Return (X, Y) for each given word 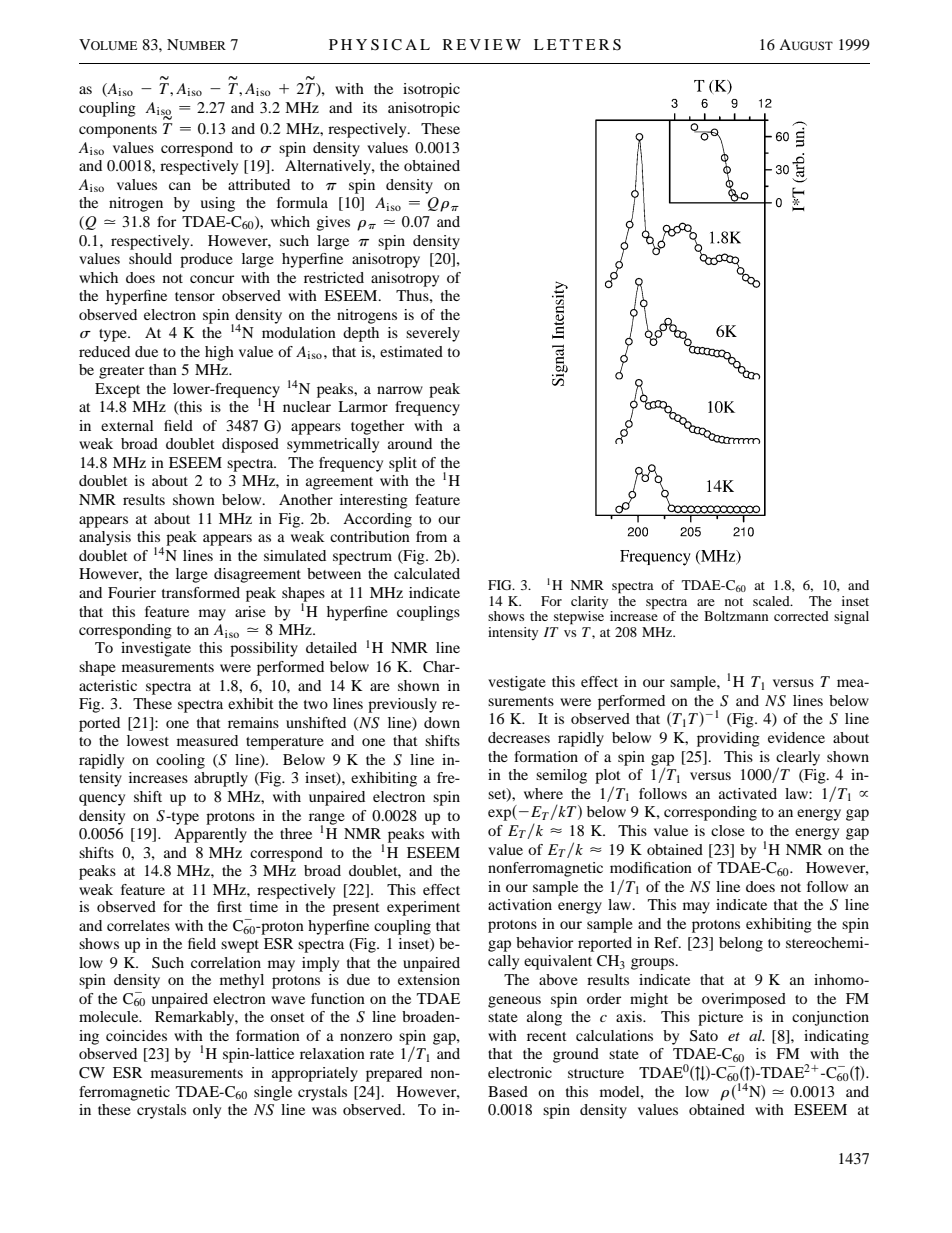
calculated (427, 573)
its (370, 107)
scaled (772, 601)
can (180, 186)
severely (433, 334)
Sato (704, 1036)
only (207, 1111)
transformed (201, 592)
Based (508, 1091)
